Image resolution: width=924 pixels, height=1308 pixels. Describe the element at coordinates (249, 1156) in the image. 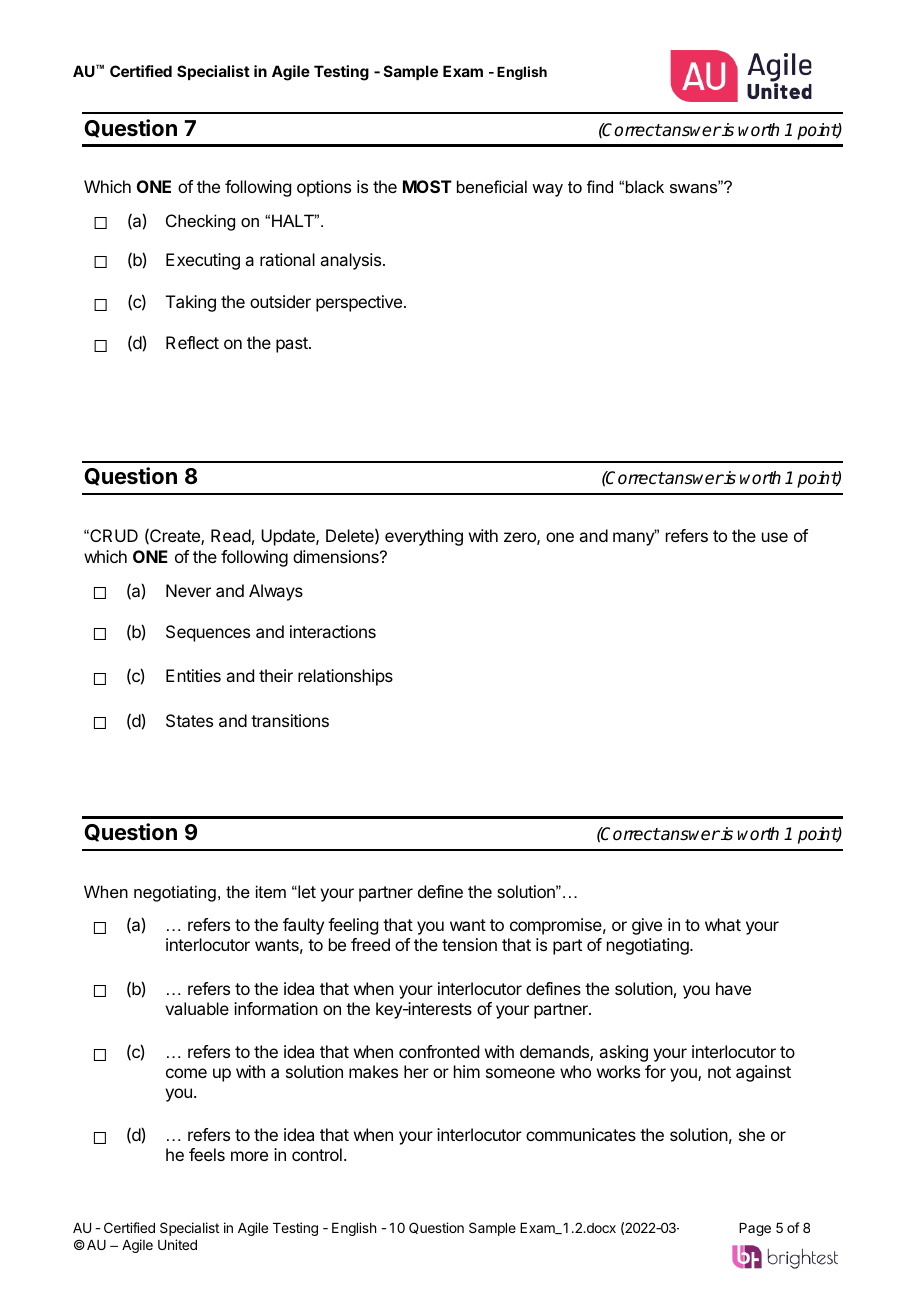

I see `more` at that location.
